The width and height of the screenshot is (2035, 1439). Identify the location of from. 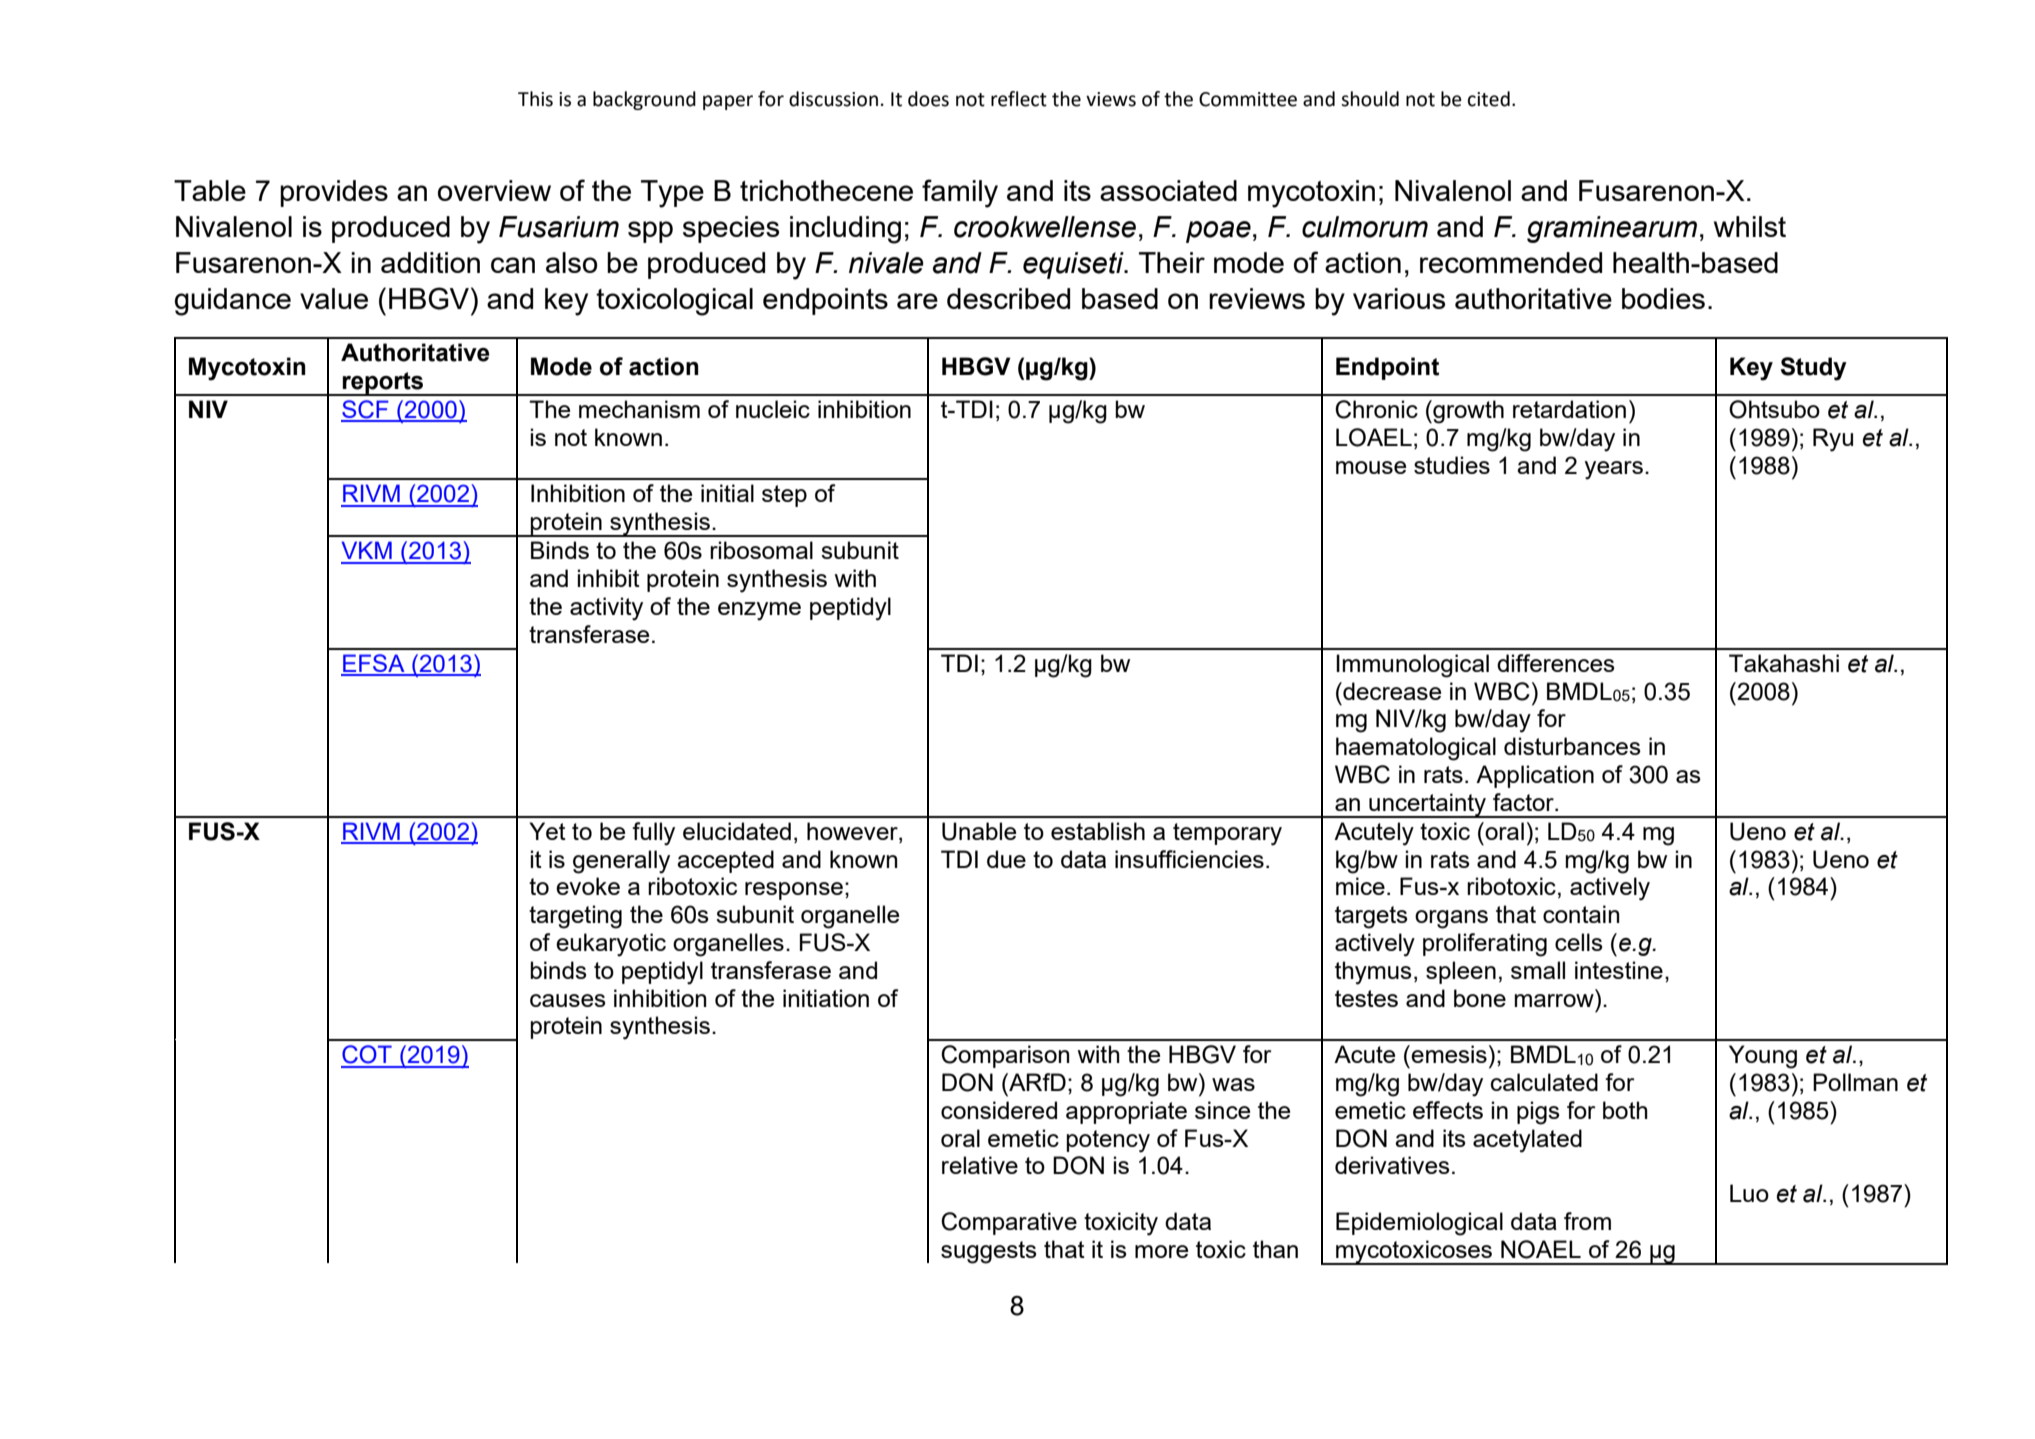
(1587, 1221).
